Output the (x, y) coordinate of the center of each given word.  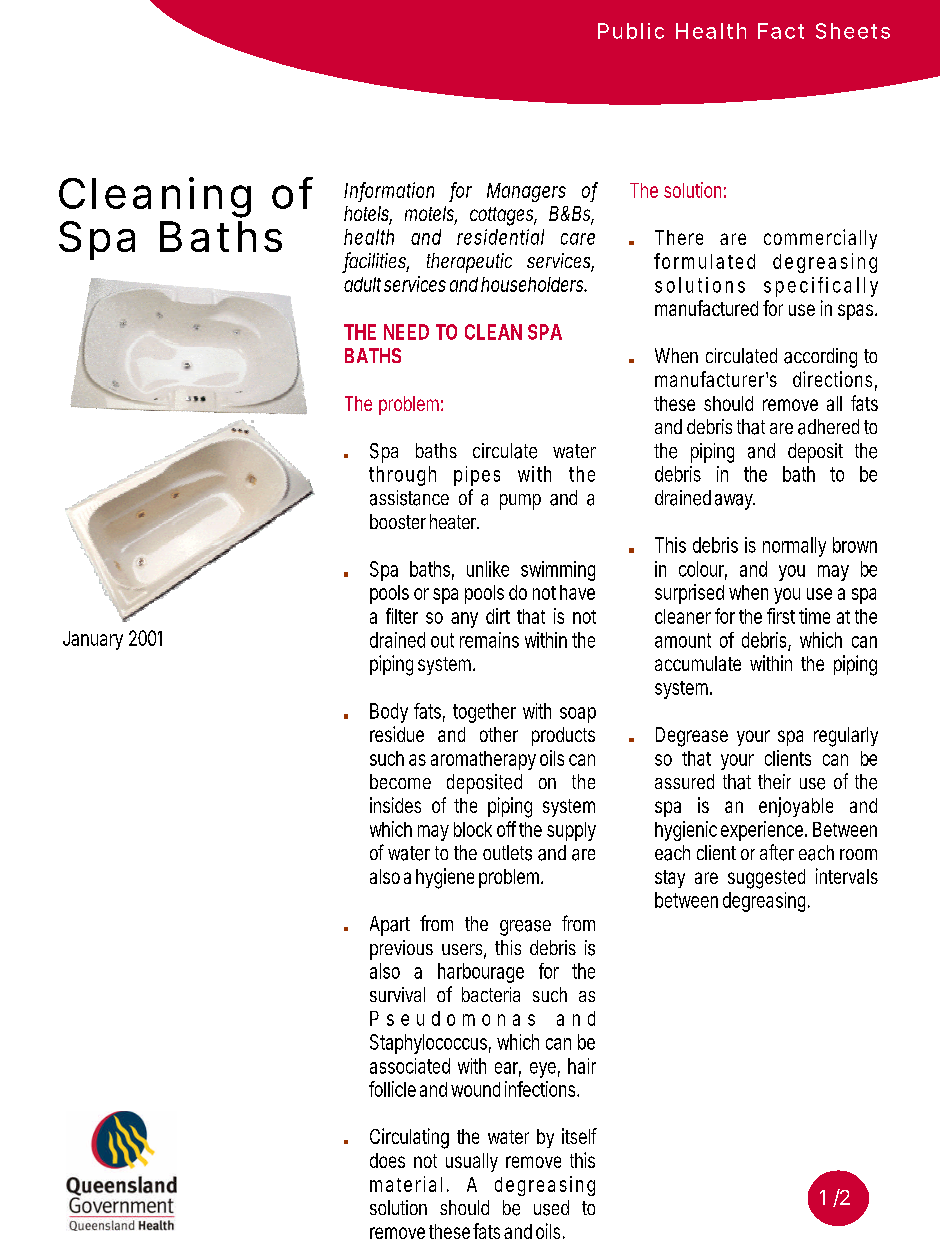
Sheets (853, 31)
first (781, 616)
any (464, 620)
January (93, 640)
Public (631, 31)
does (387, 1160)
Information (389, 191)
